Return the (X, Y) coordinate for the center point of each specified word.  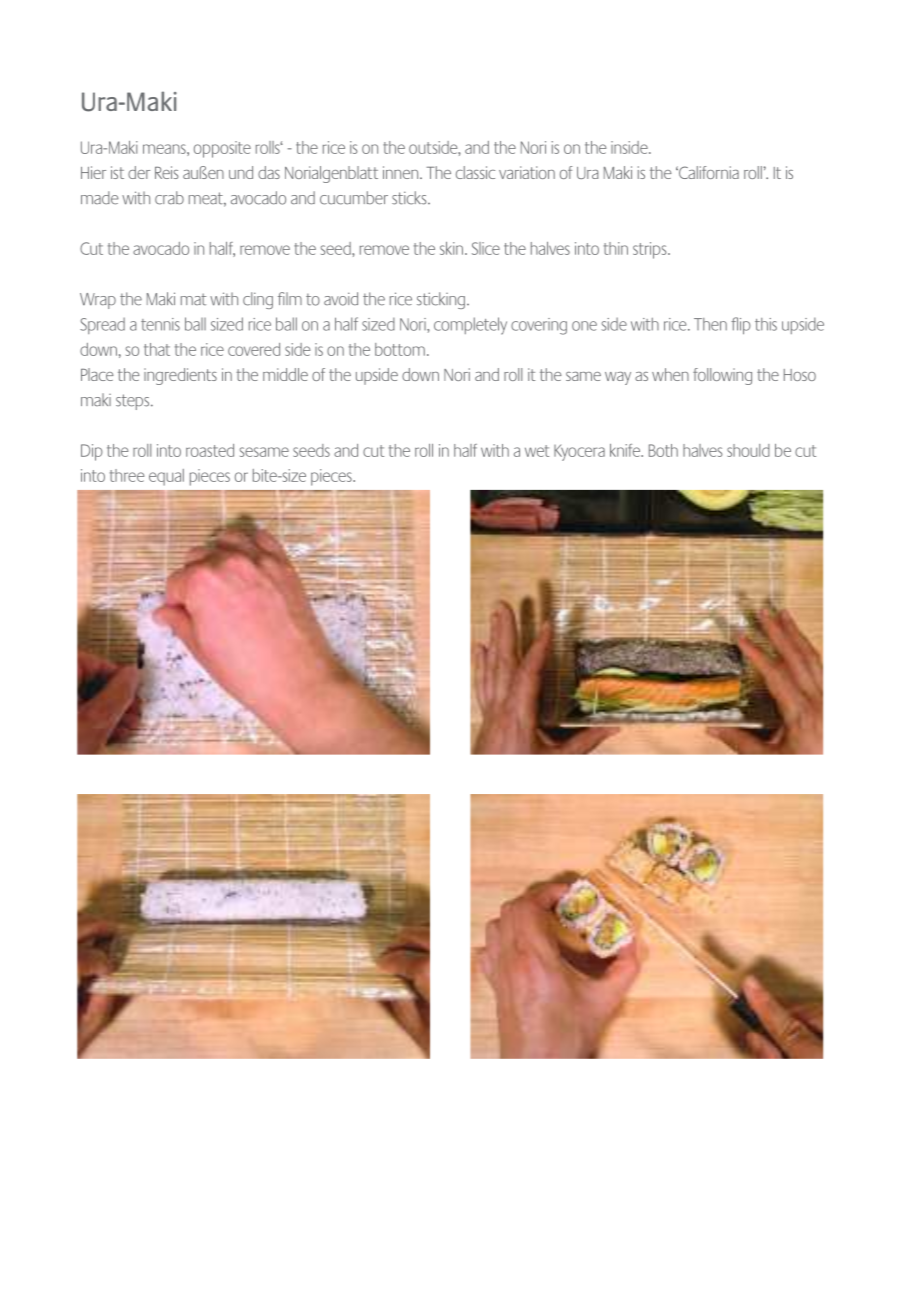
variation (527, 172)
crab (169, 198)
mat (193, 299)
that (157, 349)
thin (616, 248)
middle (285, 374)
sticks (410, 198)
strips (651, 250)
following (722, 376)
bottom (400, 349)
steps (134, 402)
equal (166, 477)
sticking (441, 300)
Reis (166, 172)
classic (475, 172)
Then (710, 324)
